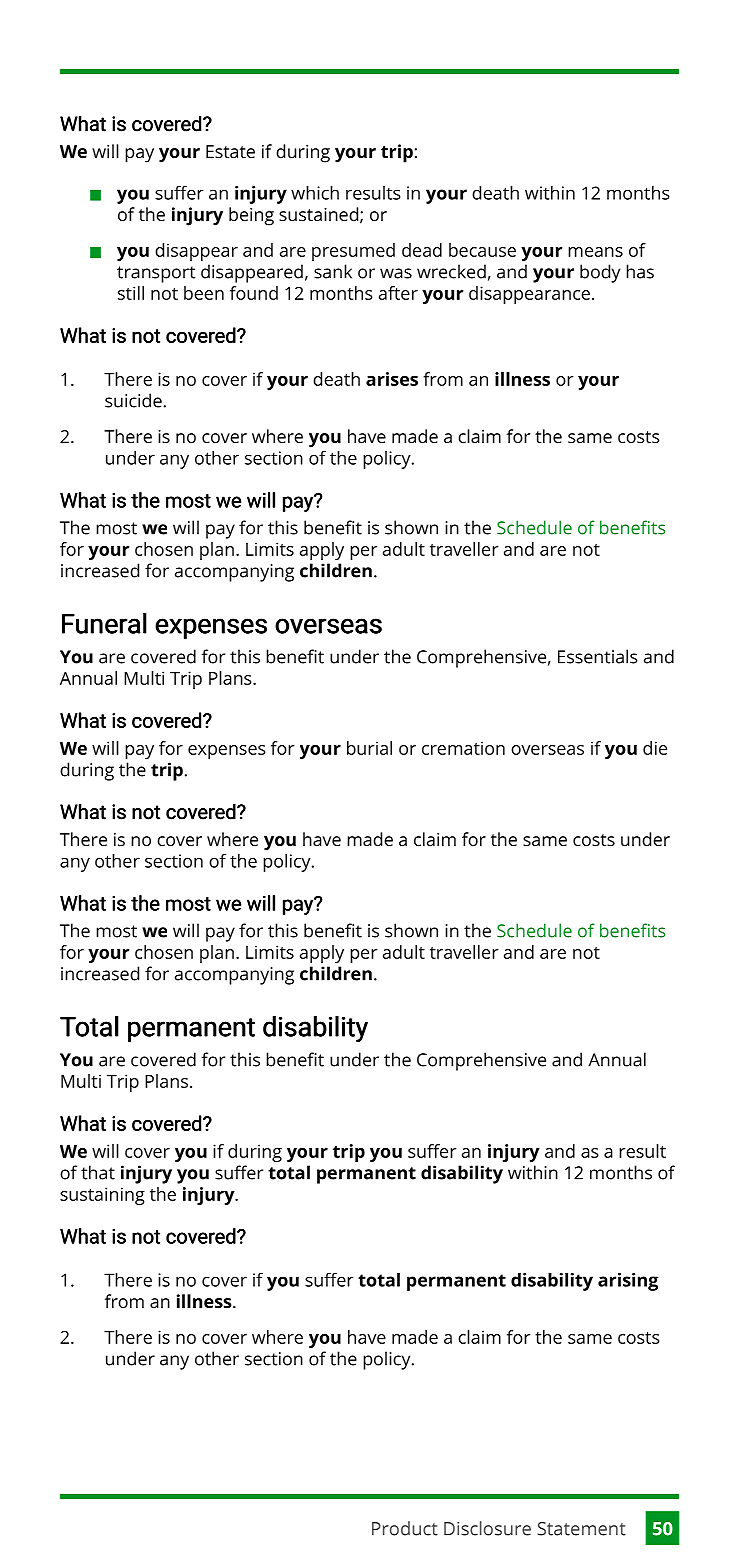  Describe the element at coordinates (581, 1529) in the page. I see `Statement` at that location.
